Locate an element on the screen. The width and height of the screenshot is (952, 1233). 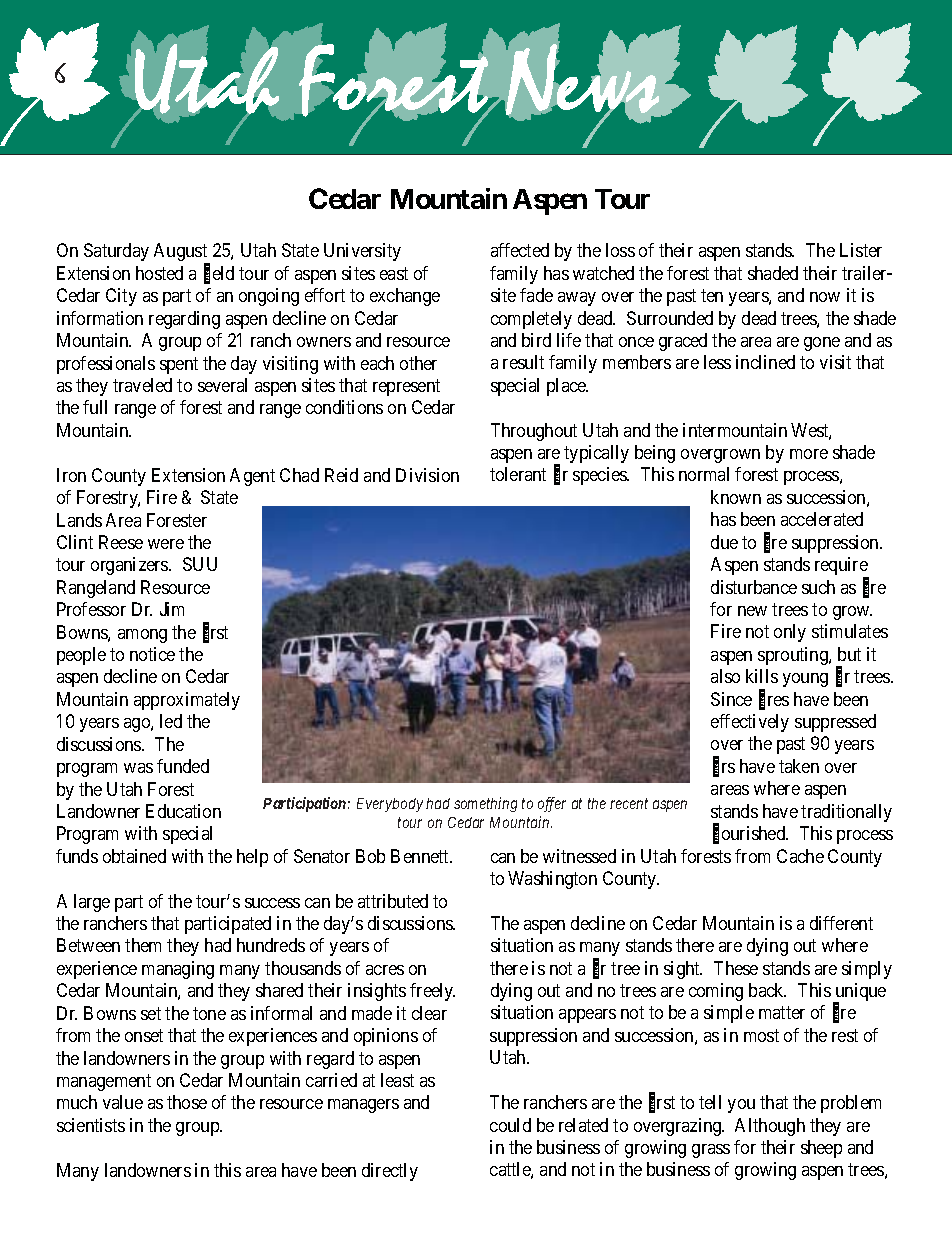
could is located at coordinates (510, 1125).
